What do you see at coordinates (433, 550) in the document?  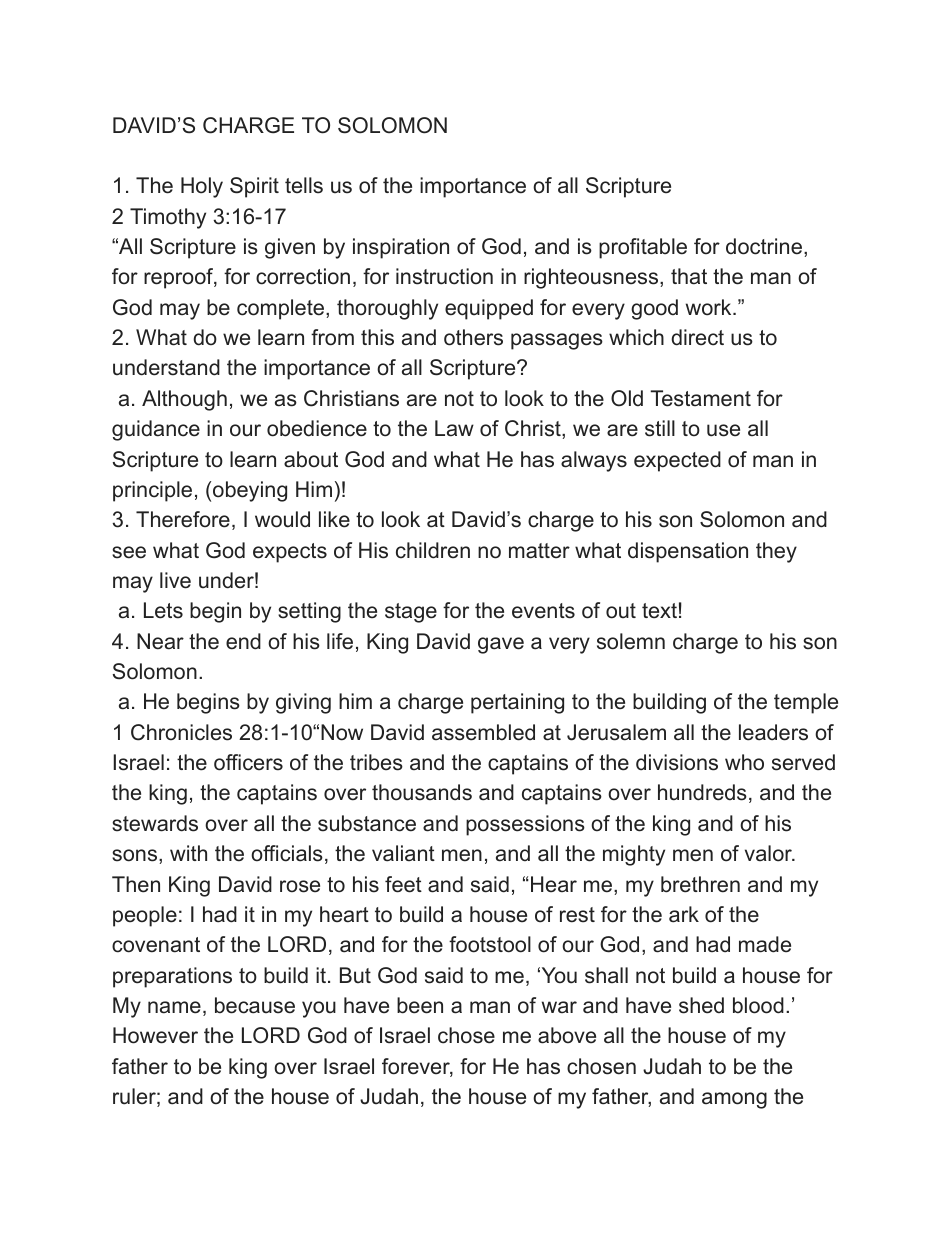 I see `children` at bounding box center [433, 550].
